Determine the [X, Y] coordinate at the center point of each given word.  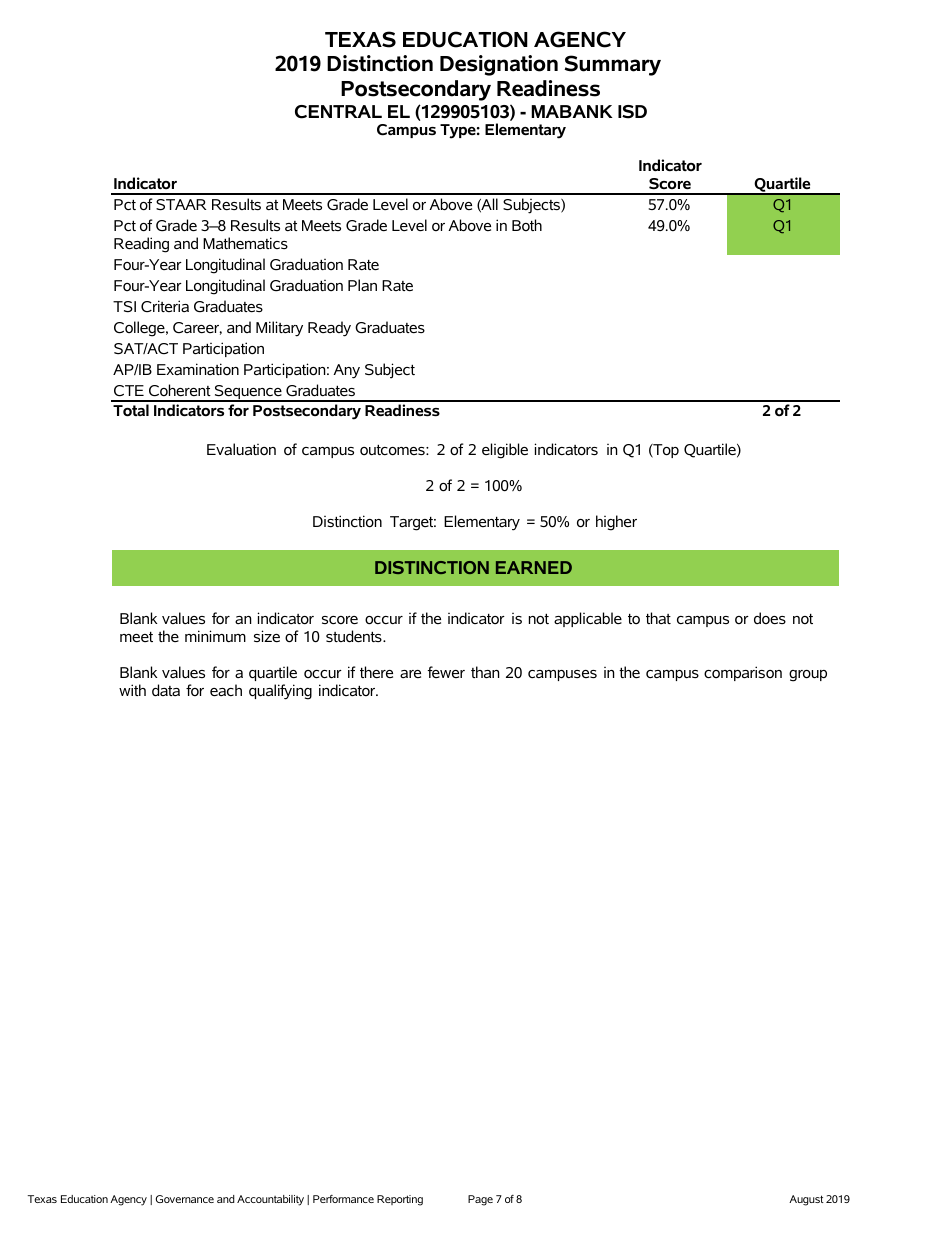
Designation [499, 65]
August [806, 1200]
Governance [185, 1199]
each [226, 690]
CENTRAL [338, 112]
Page [480, 1200]
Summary [613, 65]
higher [616, 523]
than [485, 672]
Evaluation [241, 449]
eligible [505, 451]
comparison [743, 673]
